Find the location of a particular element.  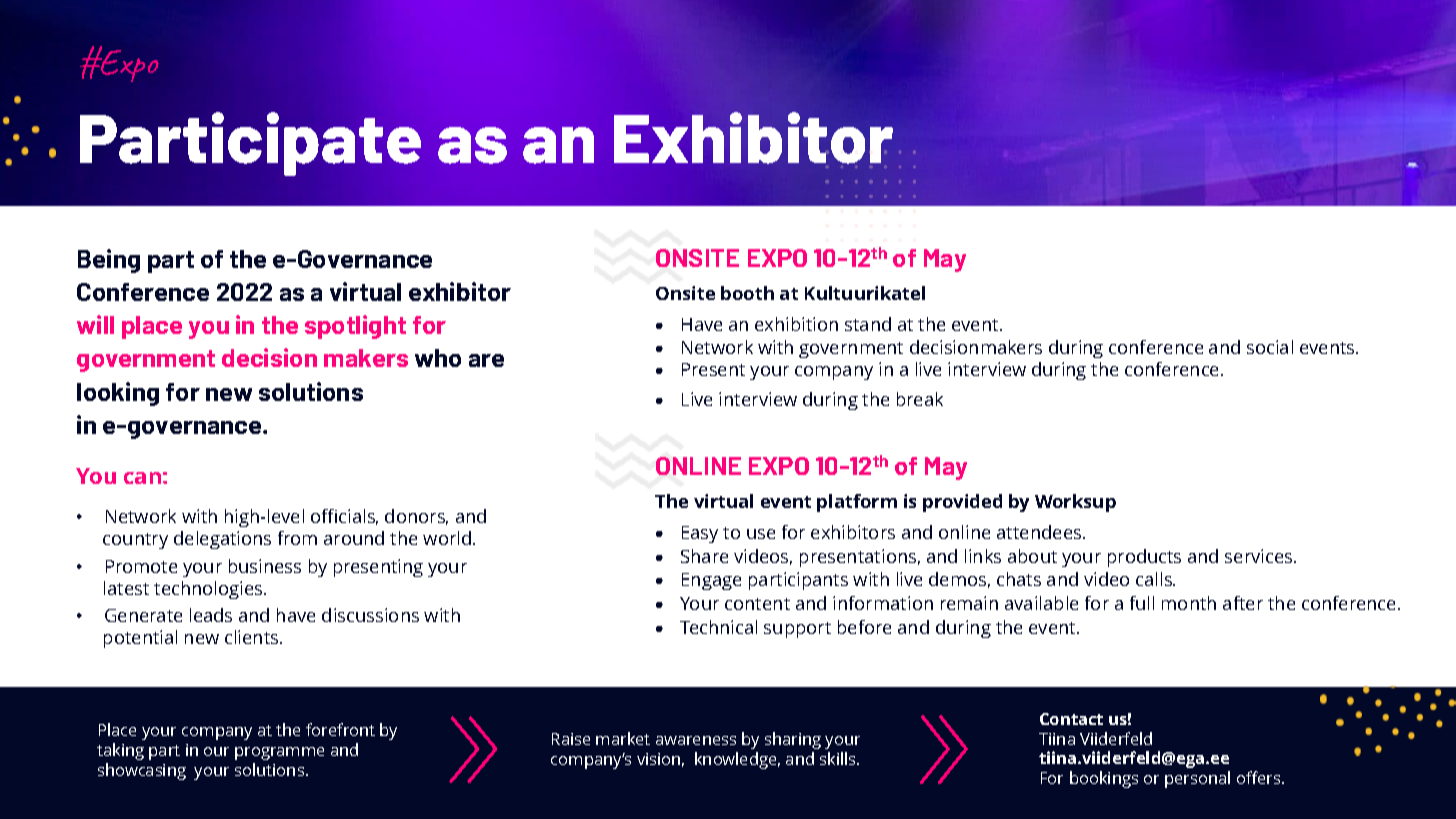

technologies is located at coordinates (209, 590).
